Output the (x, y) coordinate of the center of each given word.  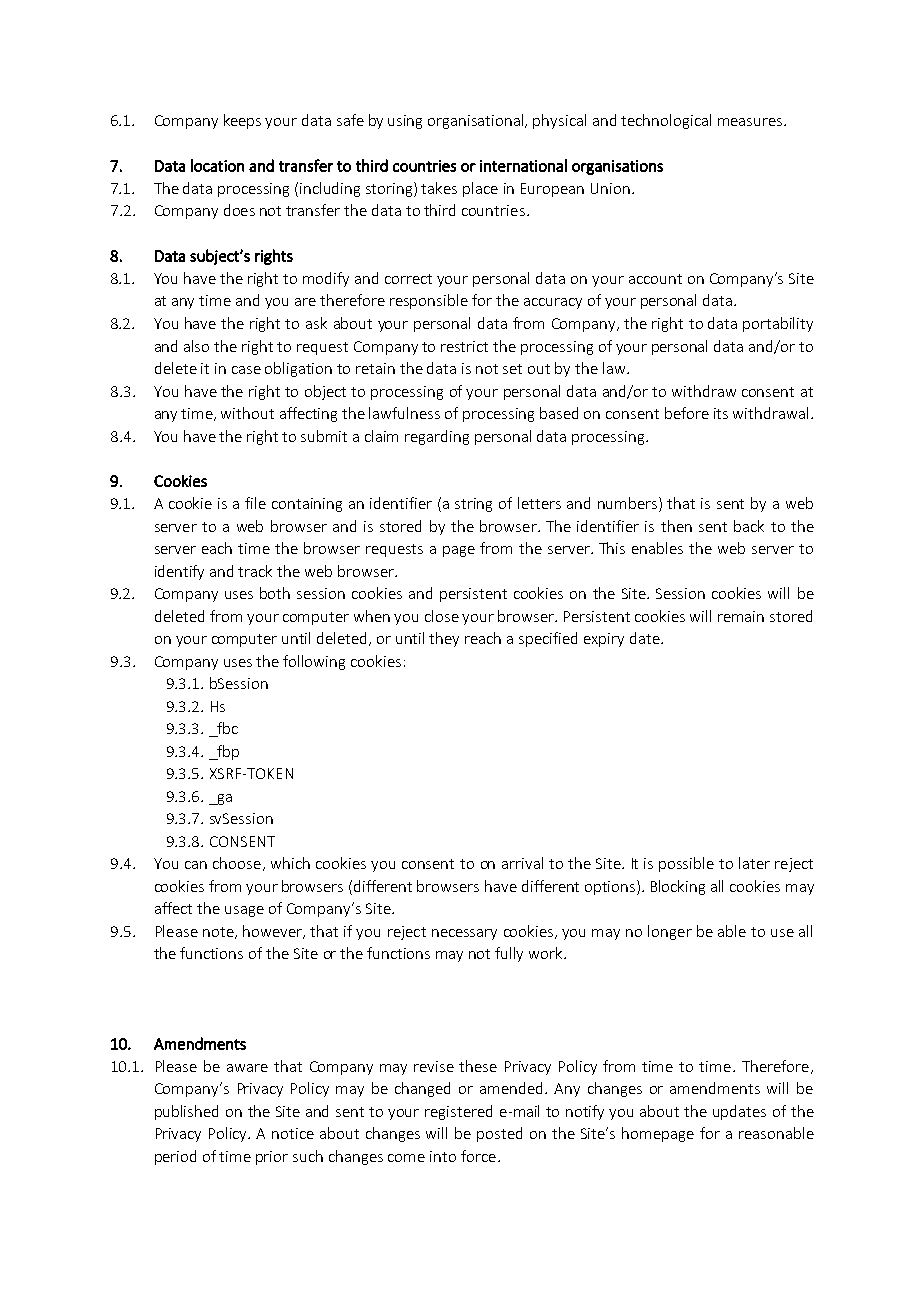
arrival (522, 863)
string (473, 505)
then (676, 526)
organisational (477, 121)
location (217, 165)
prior (272, 1158)
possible (686, 864)
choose (237, 863)
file (255, 503)
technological (666, 121)
